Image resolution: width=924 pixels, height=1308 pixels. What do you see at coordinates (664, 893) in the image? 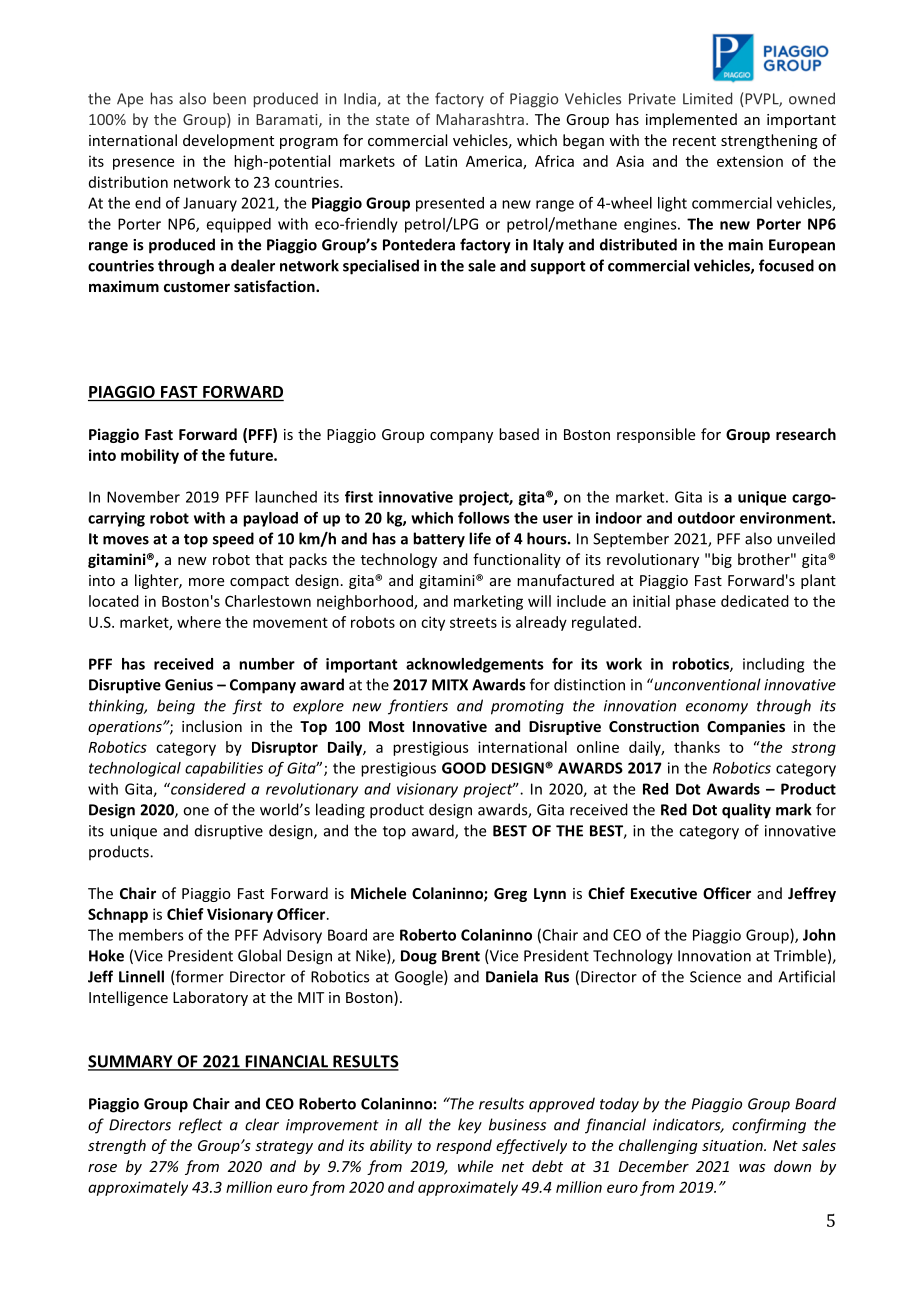
I see `Executive` at bounding box center [664, 893].
